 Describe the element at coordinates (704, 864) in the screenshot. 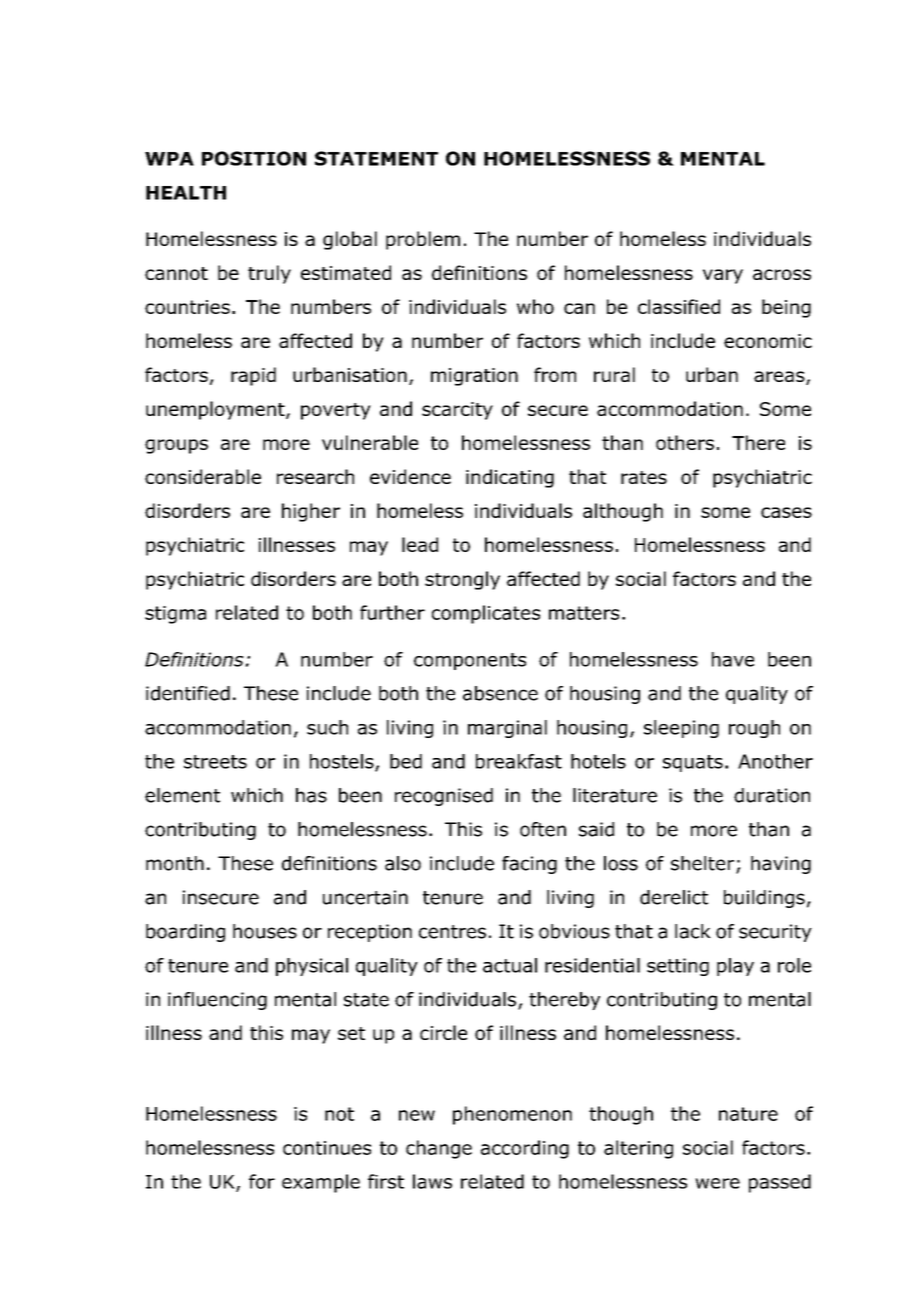

I see `shelter` at that location.
